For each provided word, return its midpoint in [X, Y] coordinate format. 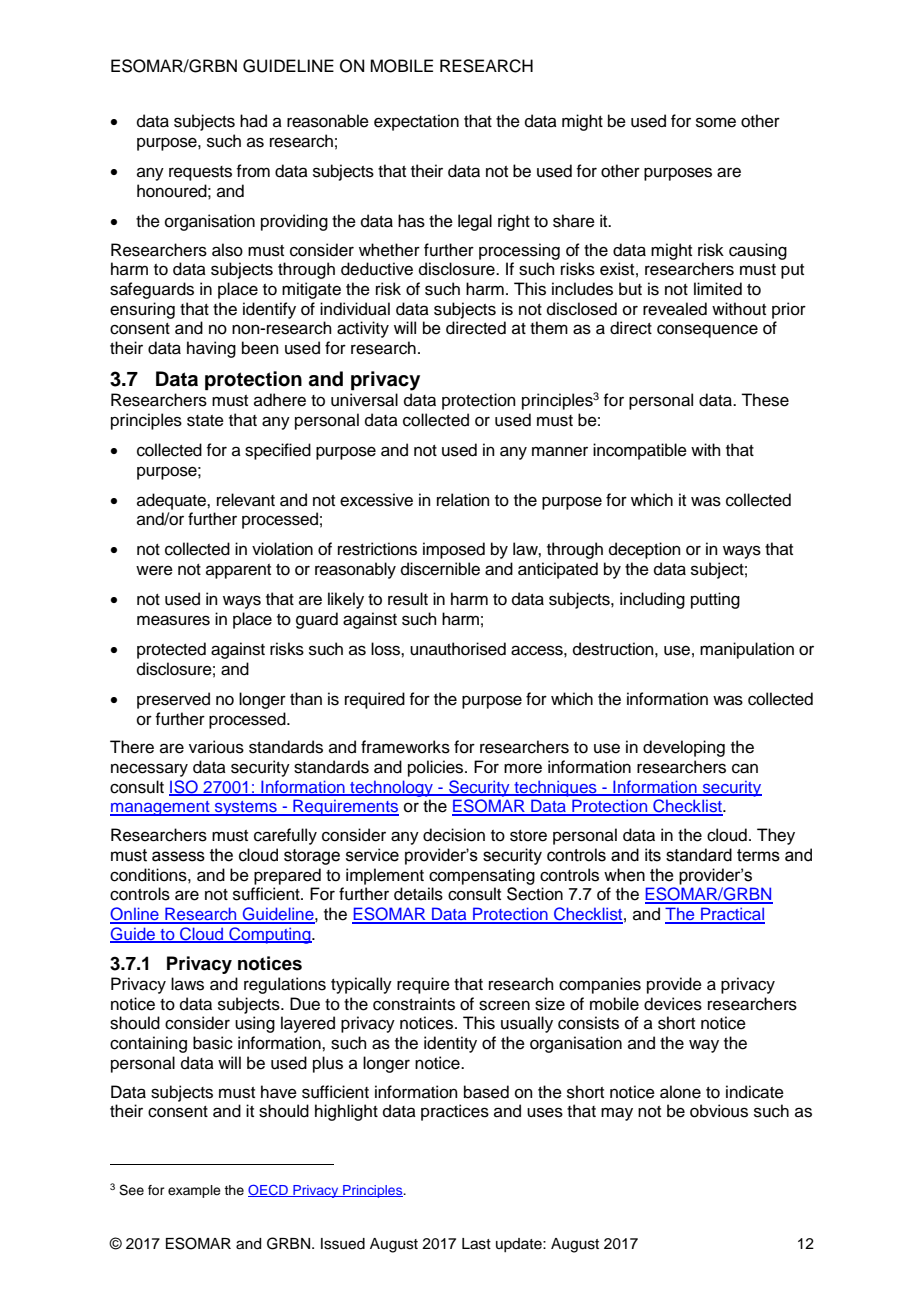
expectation [416, 122]
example [194, 1191]
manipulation [747, 650]
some [716, 122]
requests [200, 173]
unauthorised [458, 649]
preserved [173, 700]
